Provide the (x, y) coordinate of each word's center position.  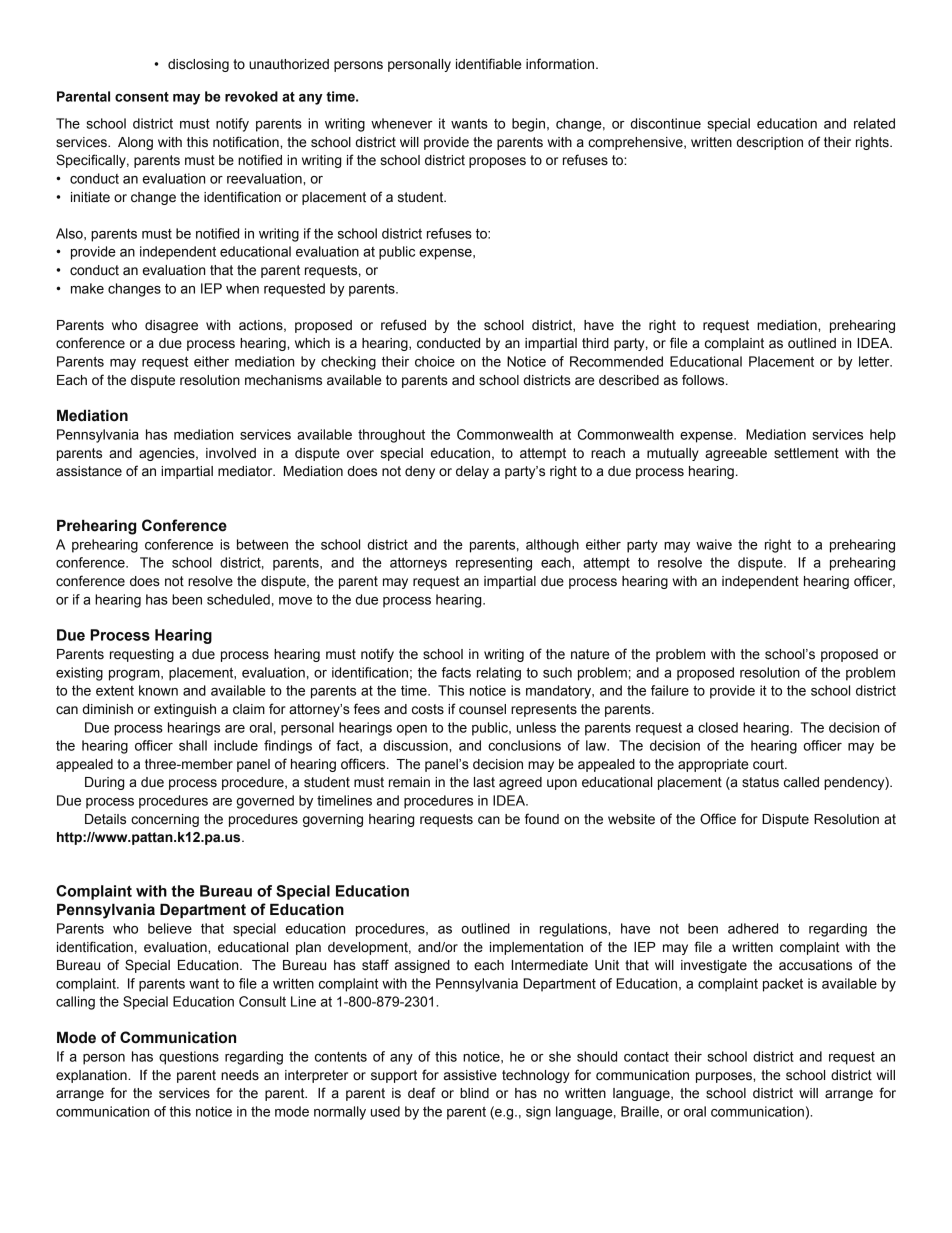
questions (189, 1058)
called (801, 782)
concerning (165, 820)
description (770, 143)
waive (714, 544)
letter (875, 361)
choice (435, 361)
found (542, 819)
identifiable (488, 64)
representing (494, 564)
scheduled (238, 599)
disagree (171, 326)
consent (142, 97)
